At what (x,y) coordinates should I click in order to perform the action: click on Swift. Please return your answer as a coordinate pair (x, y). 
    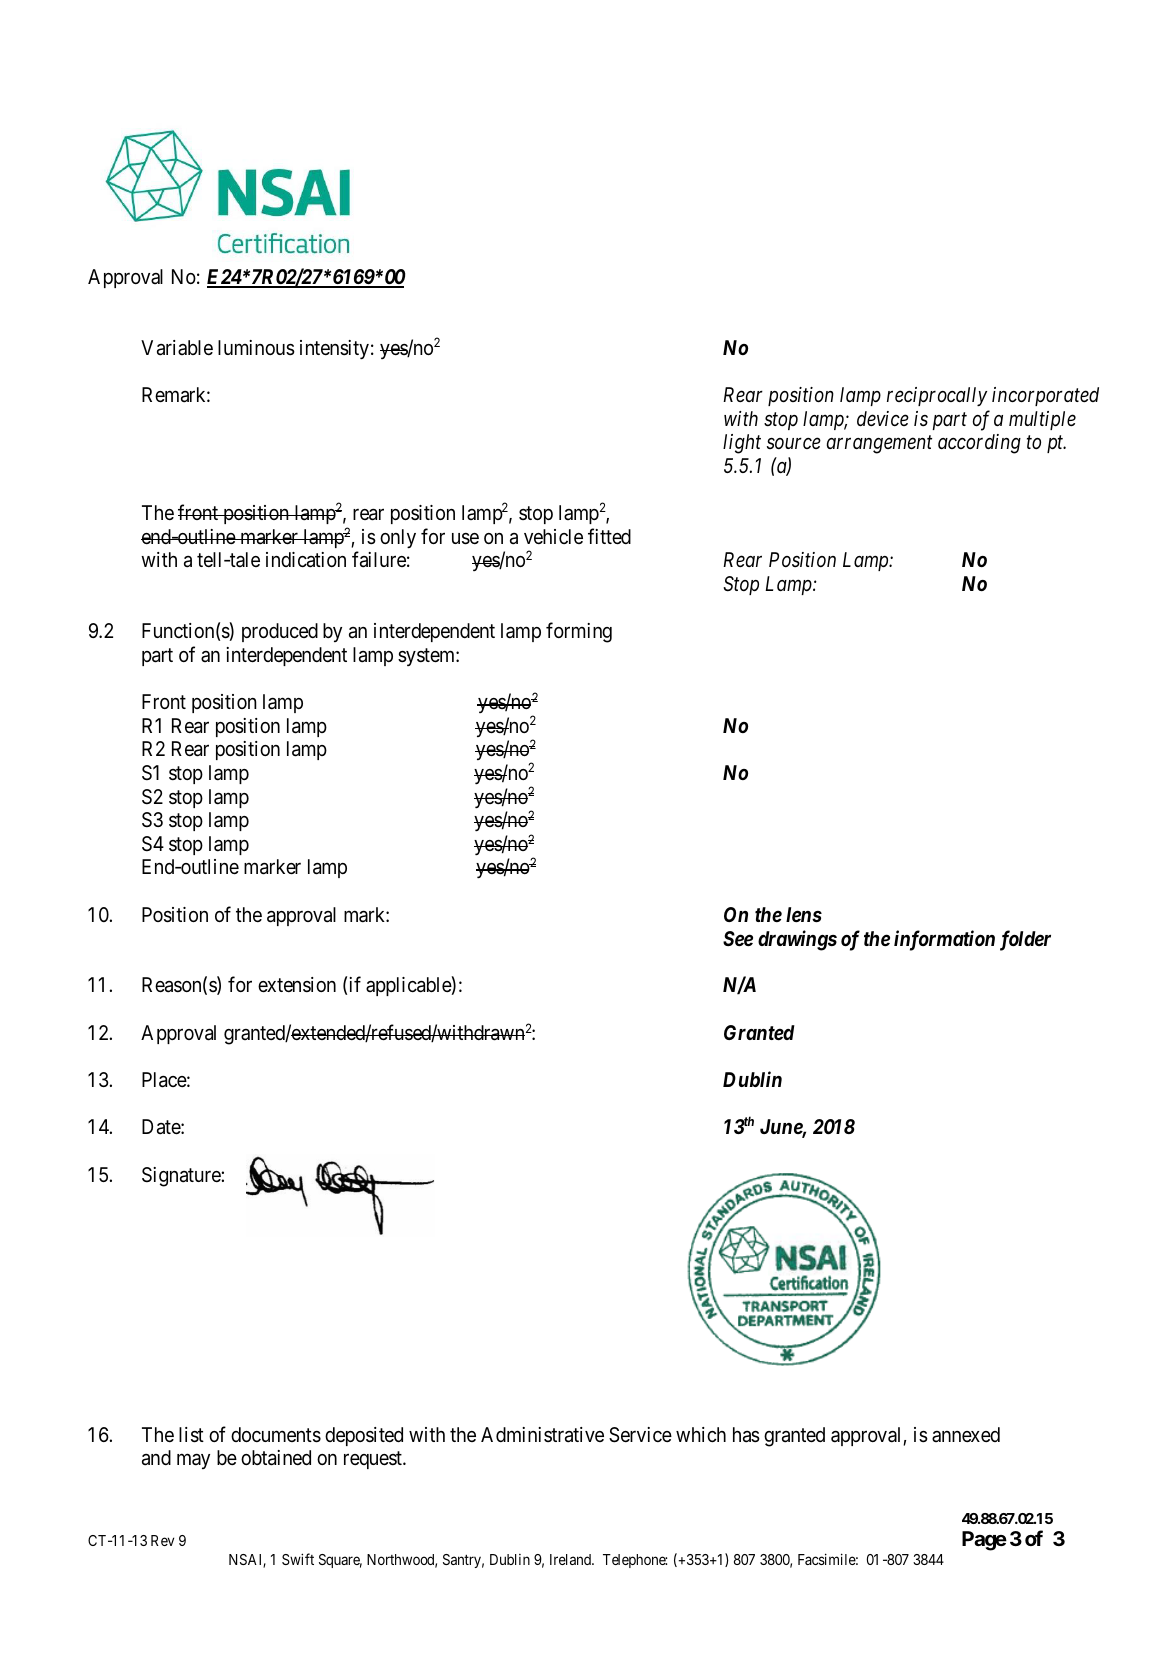
    Looking at the image, I should click on (298, 1559).
